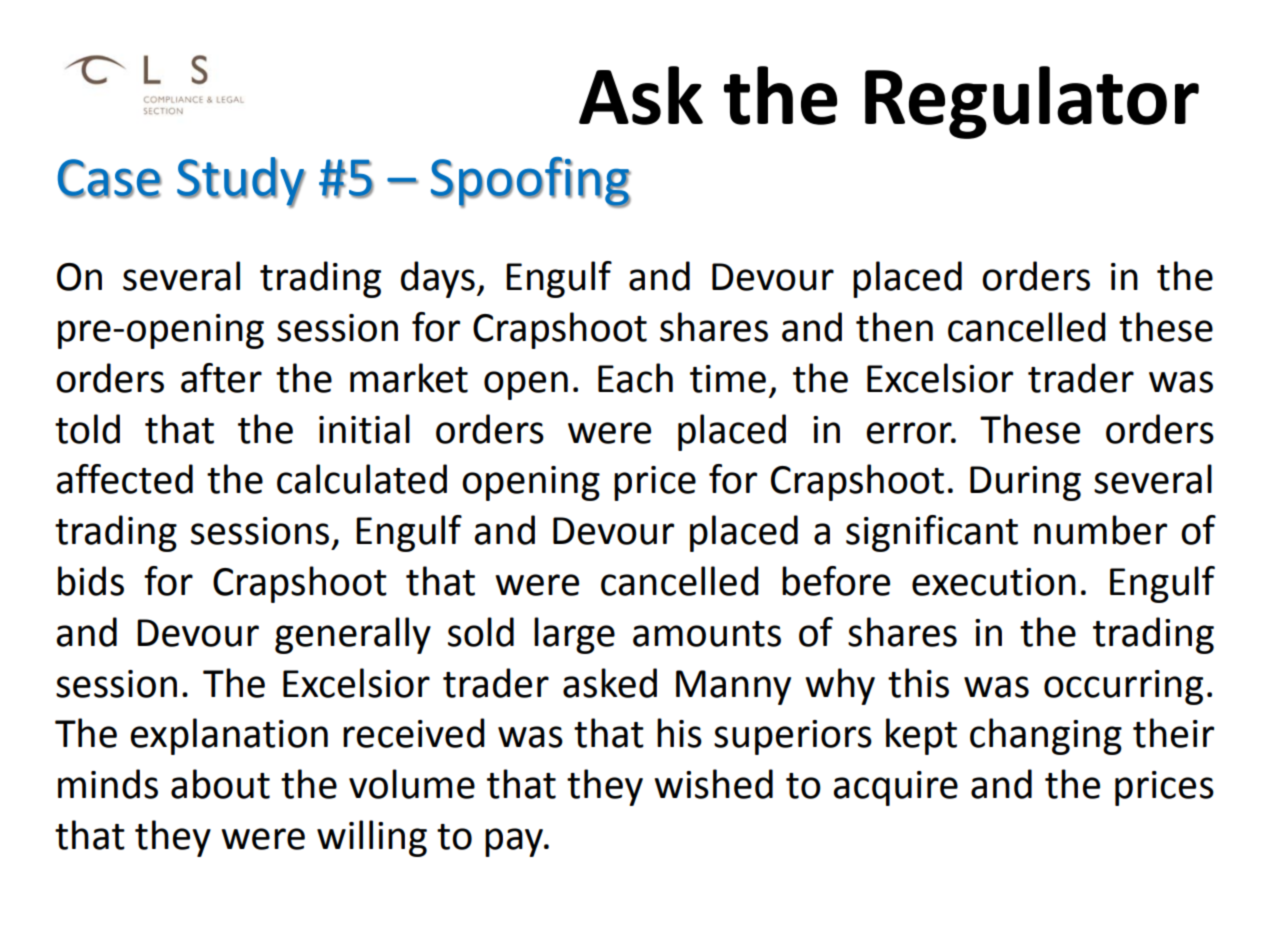  I want to click on bids, so click(91, 581).
